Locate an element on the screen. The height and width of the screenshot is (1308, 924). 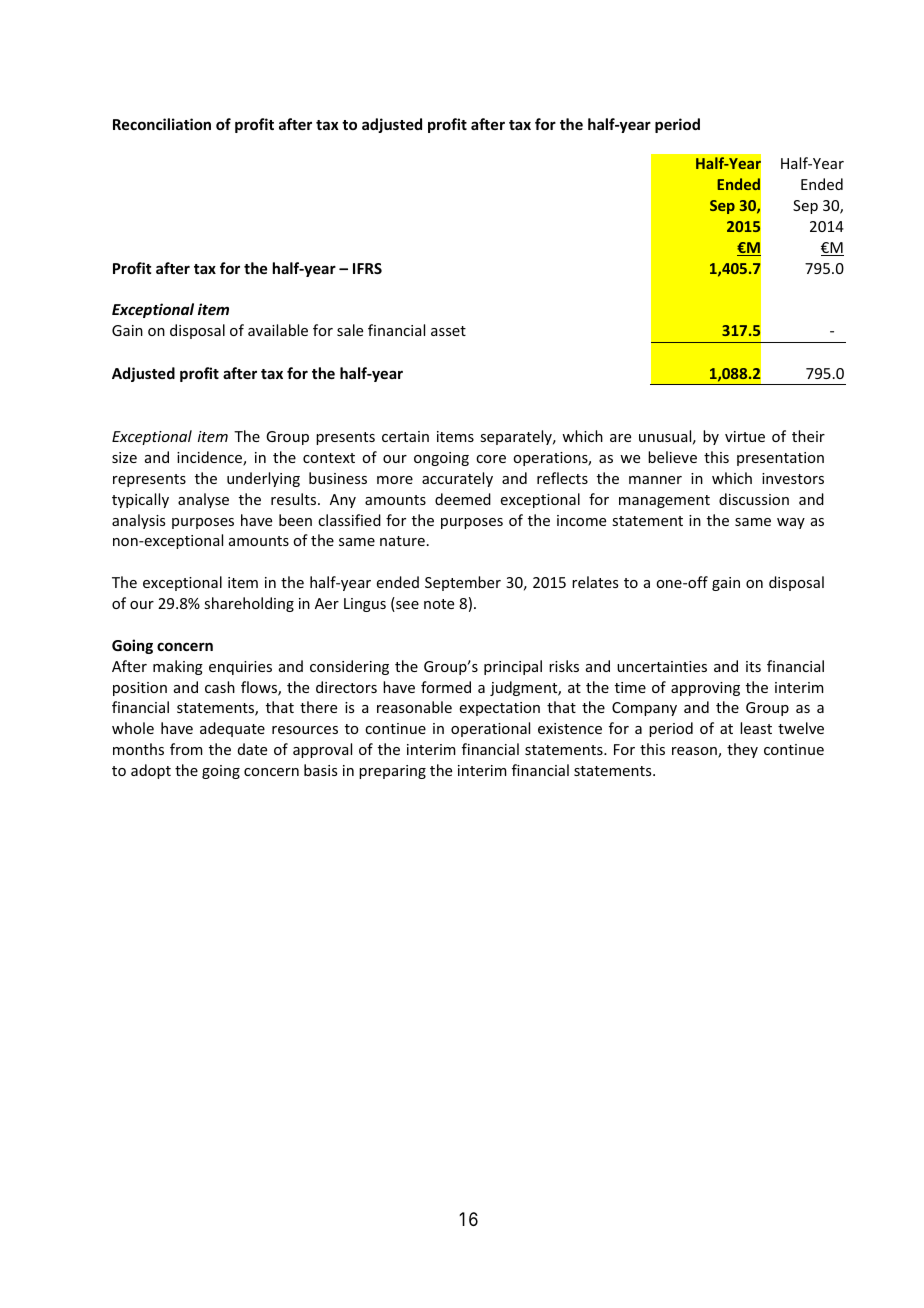
IFRS is located at coordinates (367, 268).
